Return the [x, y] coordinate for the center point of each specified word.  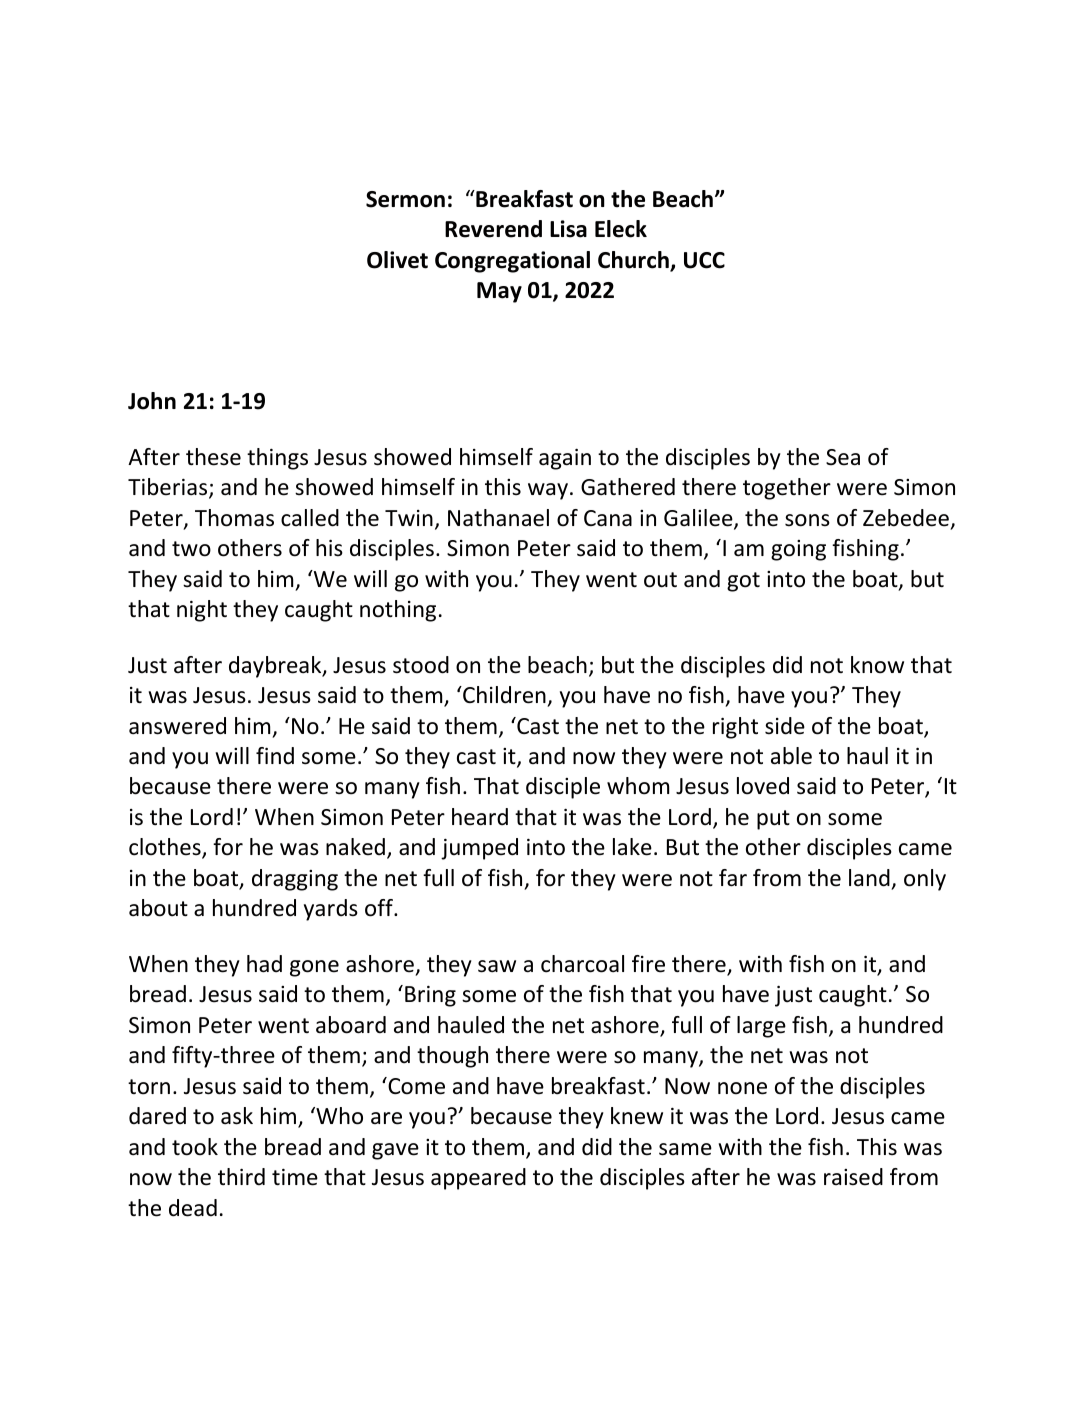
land [869, 878]
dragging [295, 880]
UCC [704, 260]
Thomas [234, 518]
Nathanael [498, 518]
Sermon [405, 199]
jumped [479, 849]
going [798, 550]
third [241, 1177]
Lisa [568, 229]
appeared [478, 1179]
